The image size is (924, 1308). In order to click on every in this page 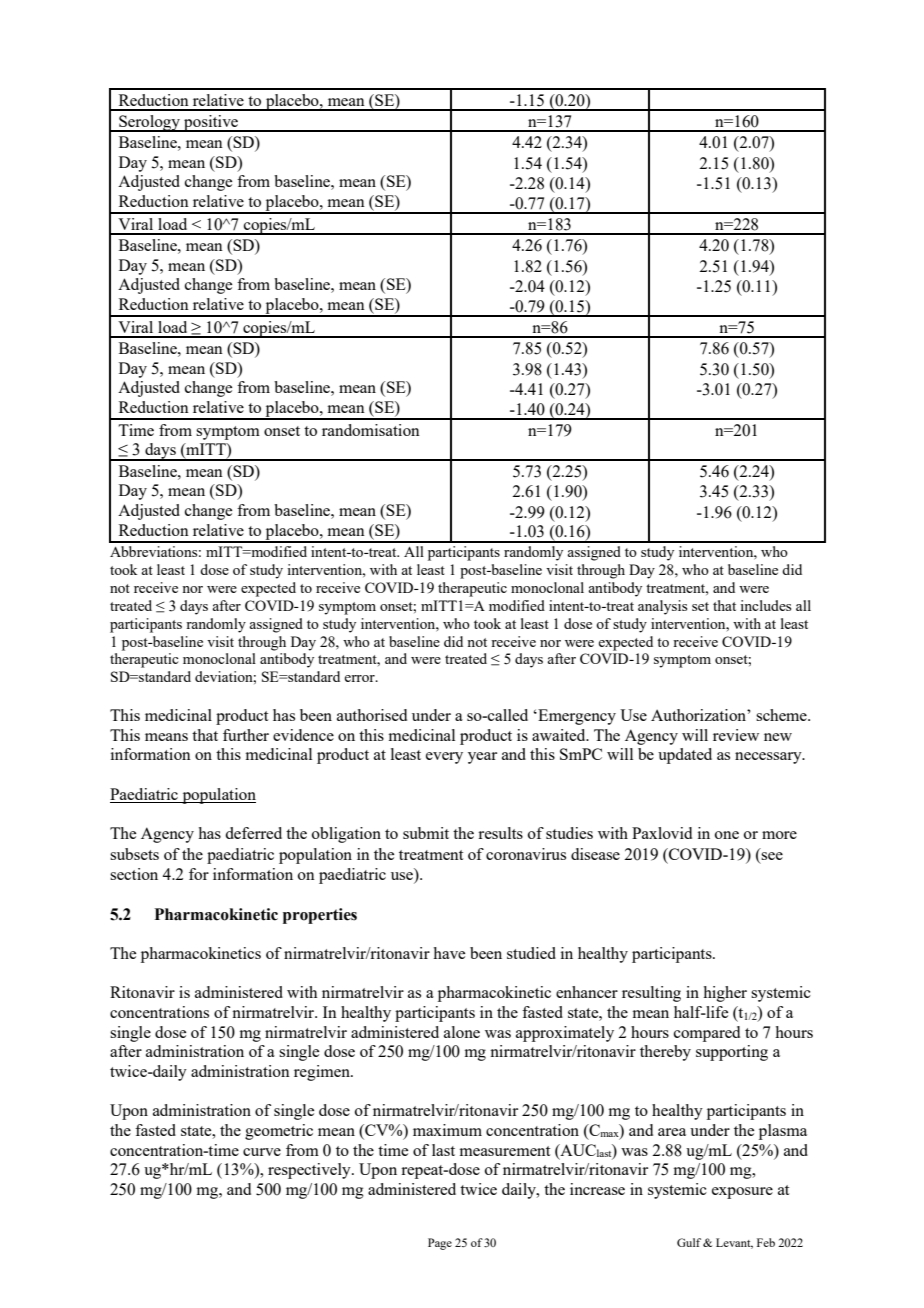, I will do `click(444, 758)`.
